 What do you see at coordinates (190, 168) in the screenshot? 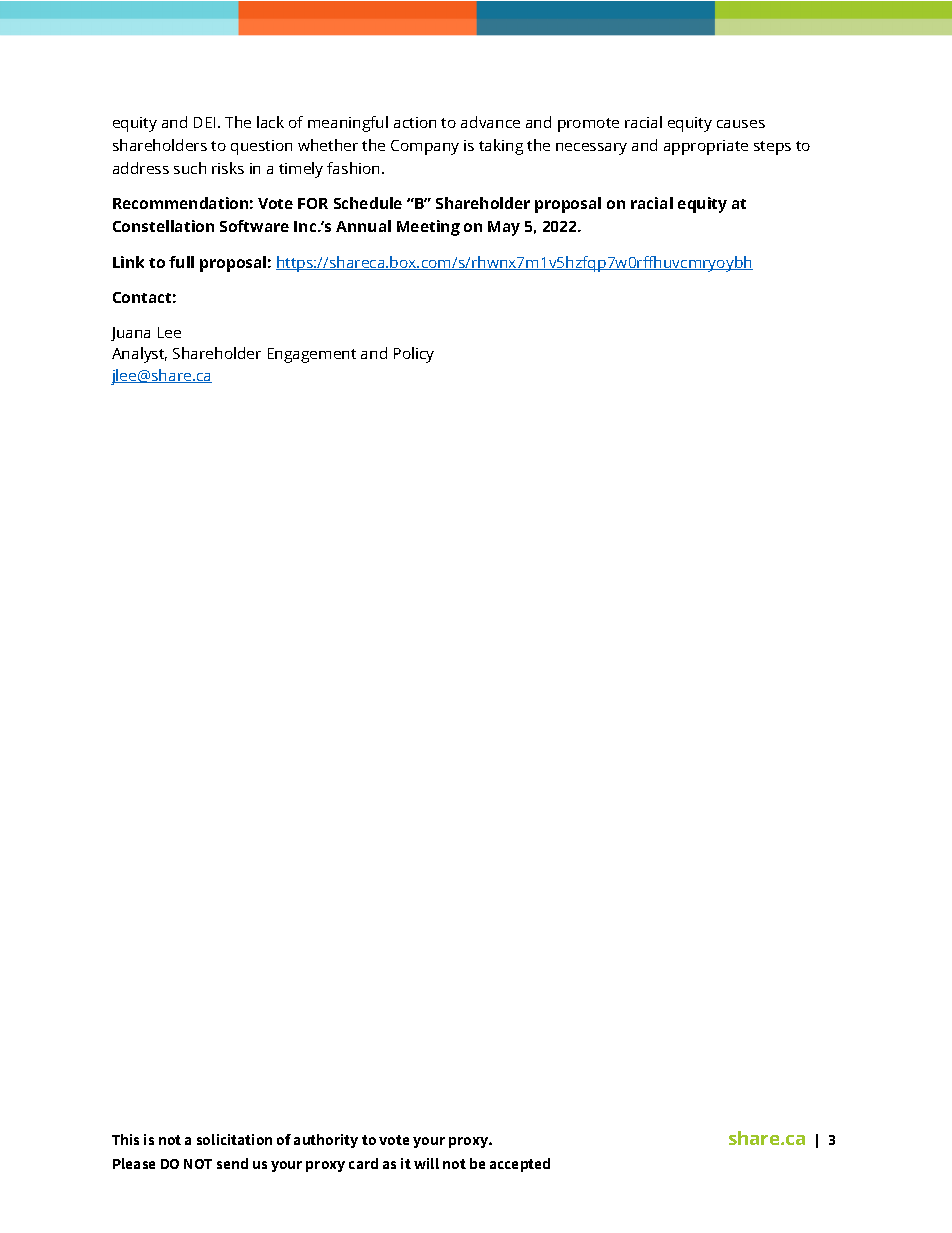
I see `such` at bounding box center [190, 168].
